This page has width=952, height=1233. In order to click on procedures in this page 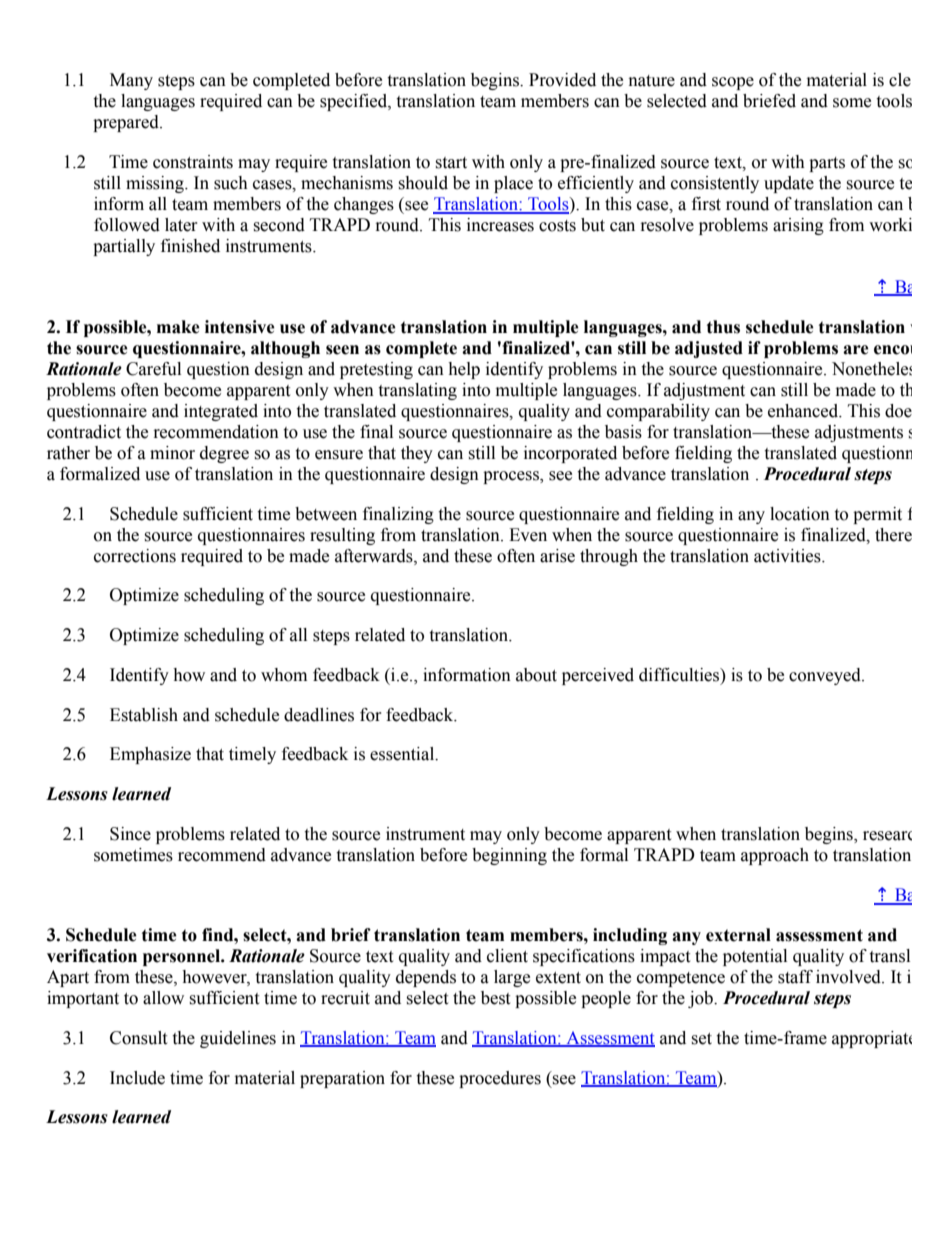, I will do `click(500, 1079)`.
